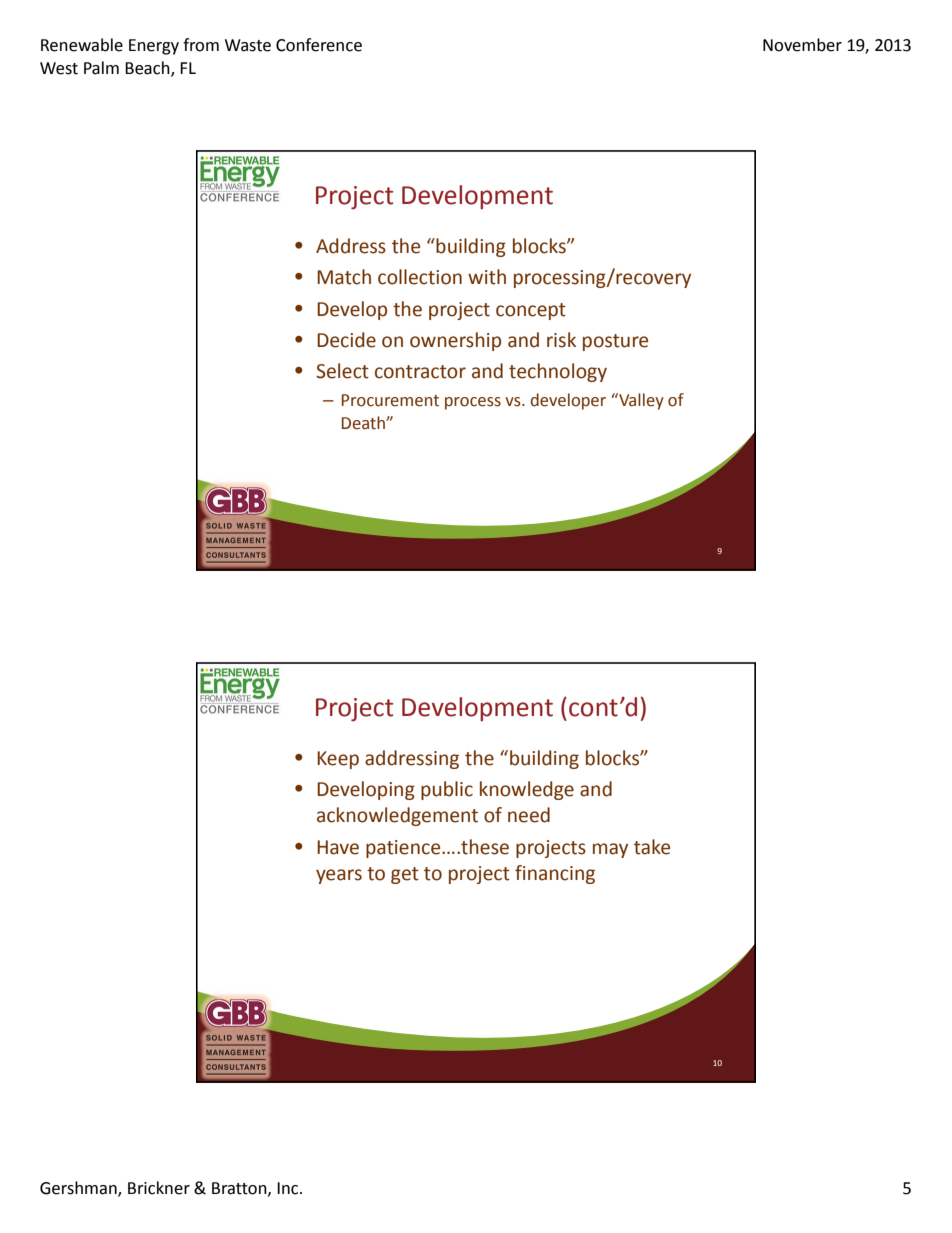 The width and height of the screenshot is (952, 1233). What do you see at coordinates (338, 760) in the screenshot?
I see `Keep` at bounding box center [338, 760].
